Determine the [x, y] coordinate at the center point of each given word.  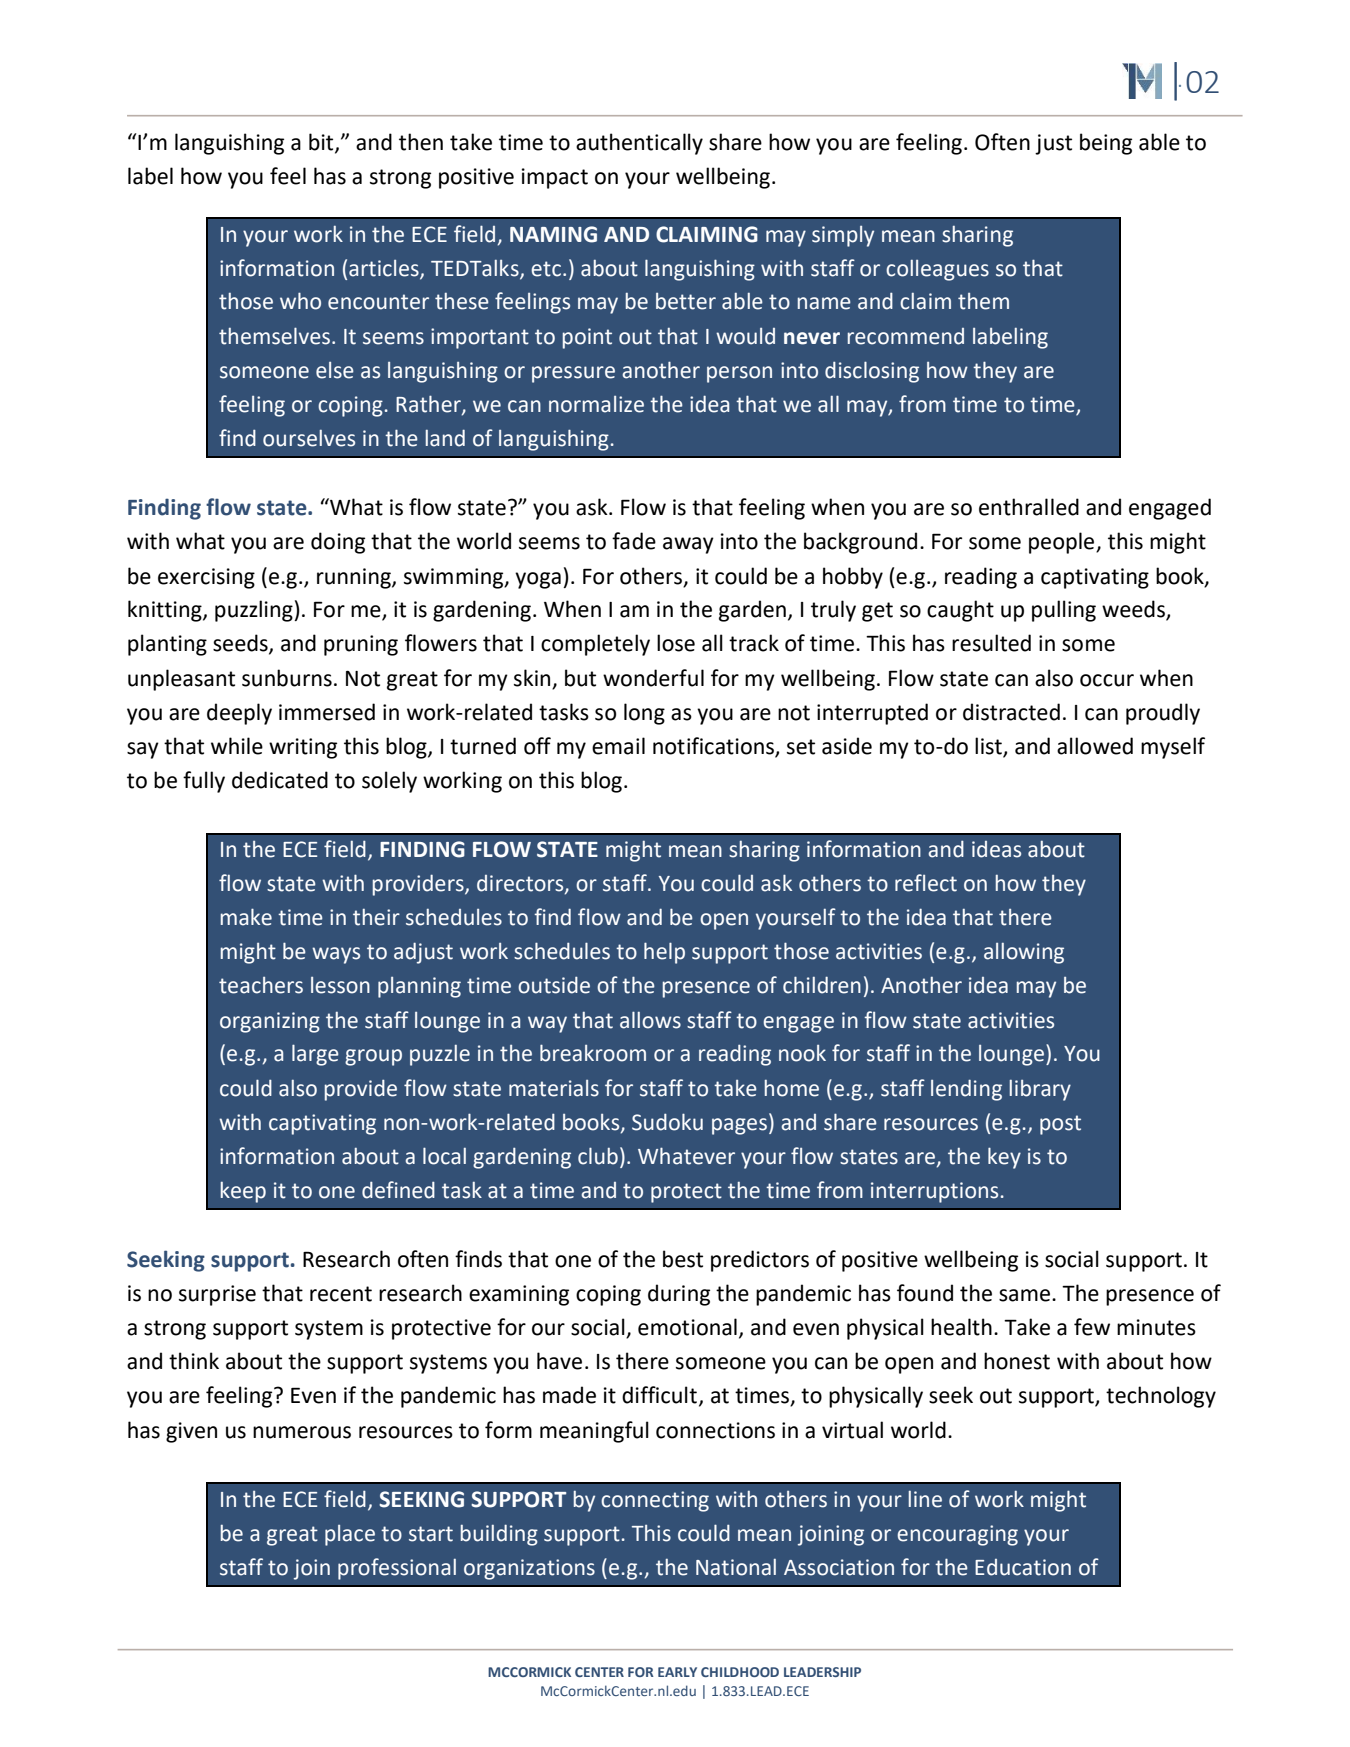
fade [634, 541]
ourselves [309, 438]
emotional [687, 1327]
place [350, 1535]
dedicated [280, 780]
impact [555, 178]
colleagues [937, 270]
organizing [270, 1022]
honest [1017, 1361]
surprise [217, 1295]
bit [322, 143]
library [1040, 1090]
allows [650, 1020]
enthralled [1029, 507]
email [618, 746]
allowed [1095, 746]
